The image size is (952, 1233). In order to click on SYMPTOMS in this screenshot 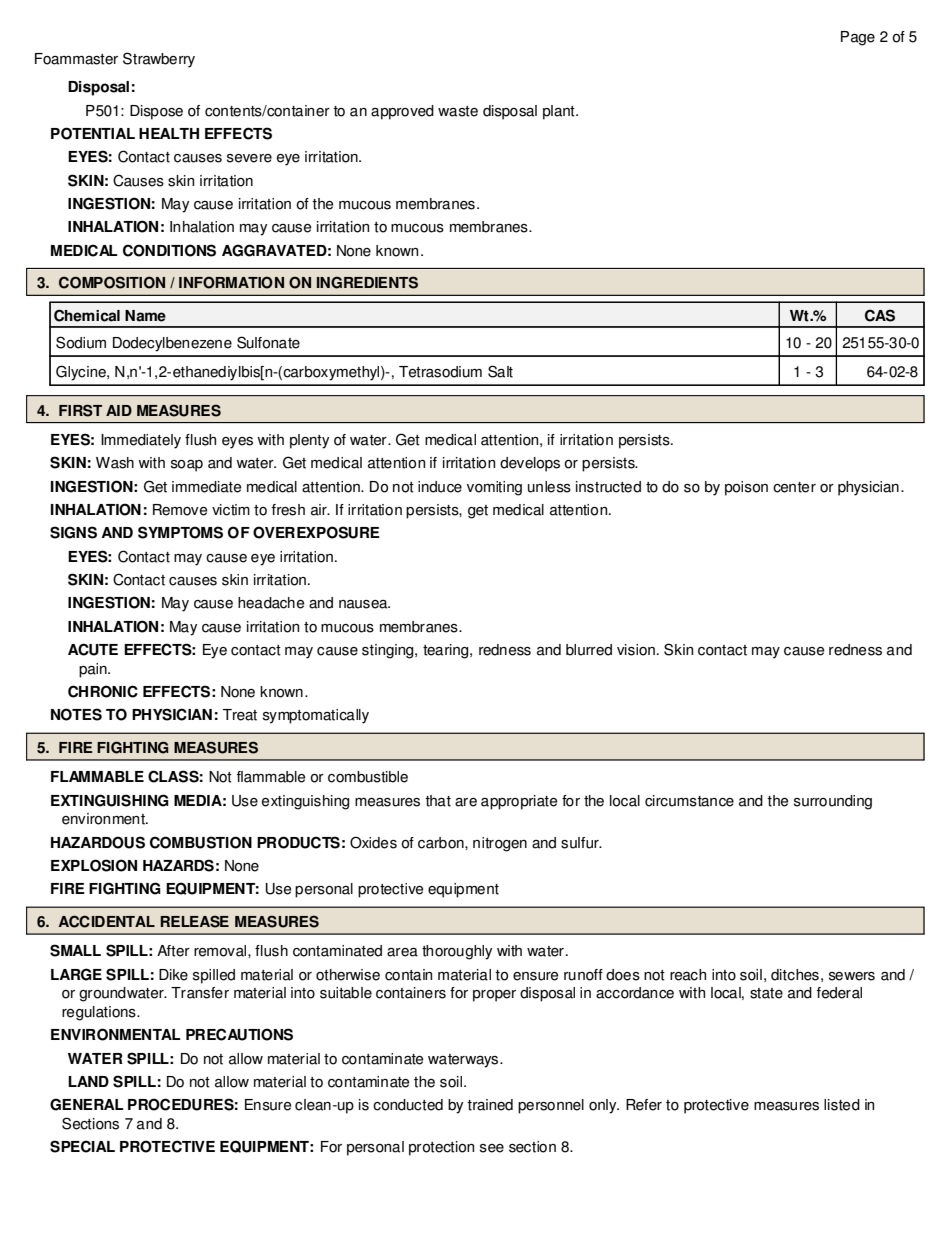, I will do `click(180, 532)`.
